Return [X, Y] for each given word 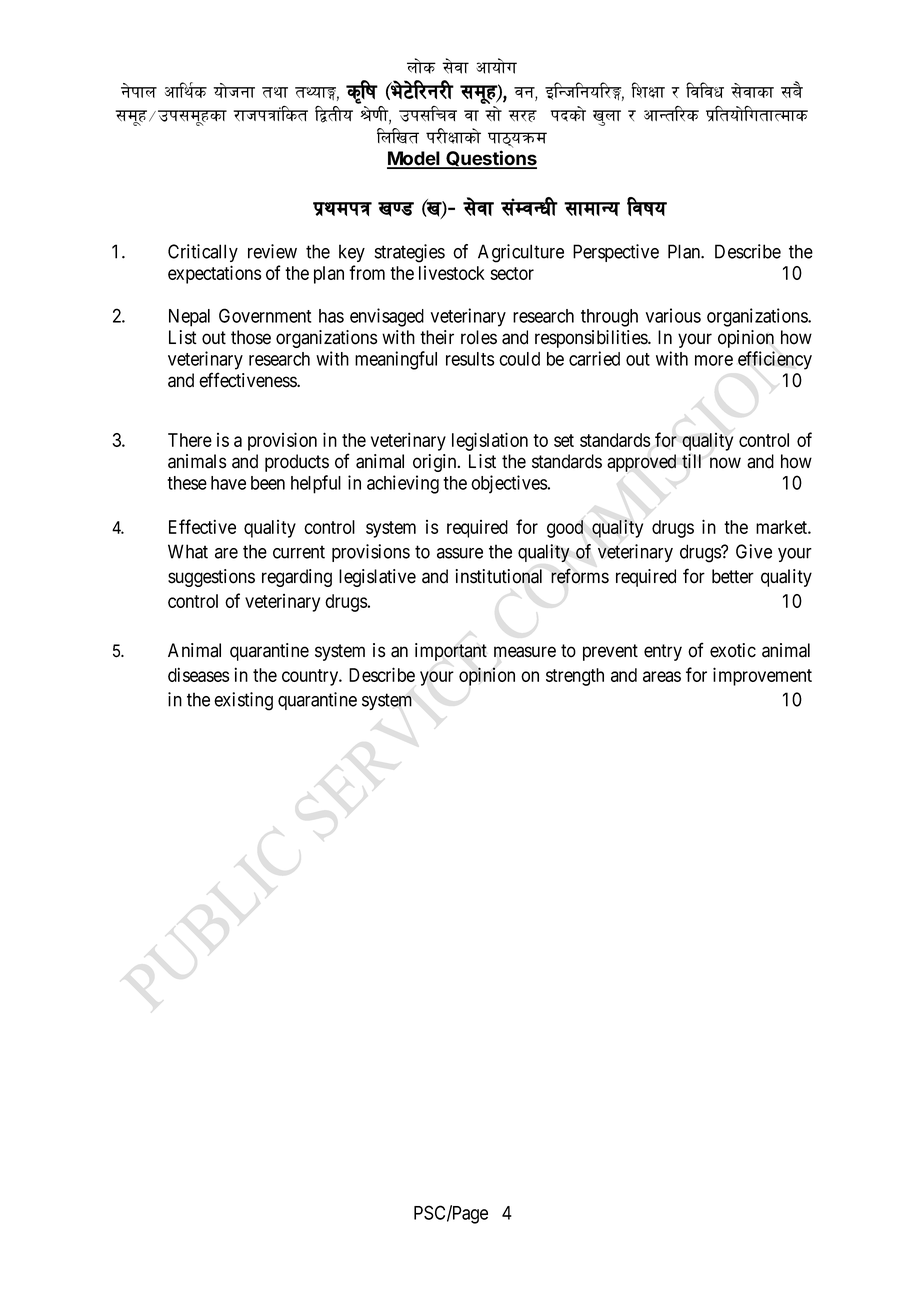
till [691, 461]
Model [414, 159]
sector [512, 273]
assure [460, 553]
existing [243, 701]
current [299, 552]
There [190, 440]
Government [265, 315]
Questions [490, 159]
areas [662, 676]
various [673, 315]
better [733, 576]
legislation [490, 441]
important [451, 652]
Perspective [616, 253]
